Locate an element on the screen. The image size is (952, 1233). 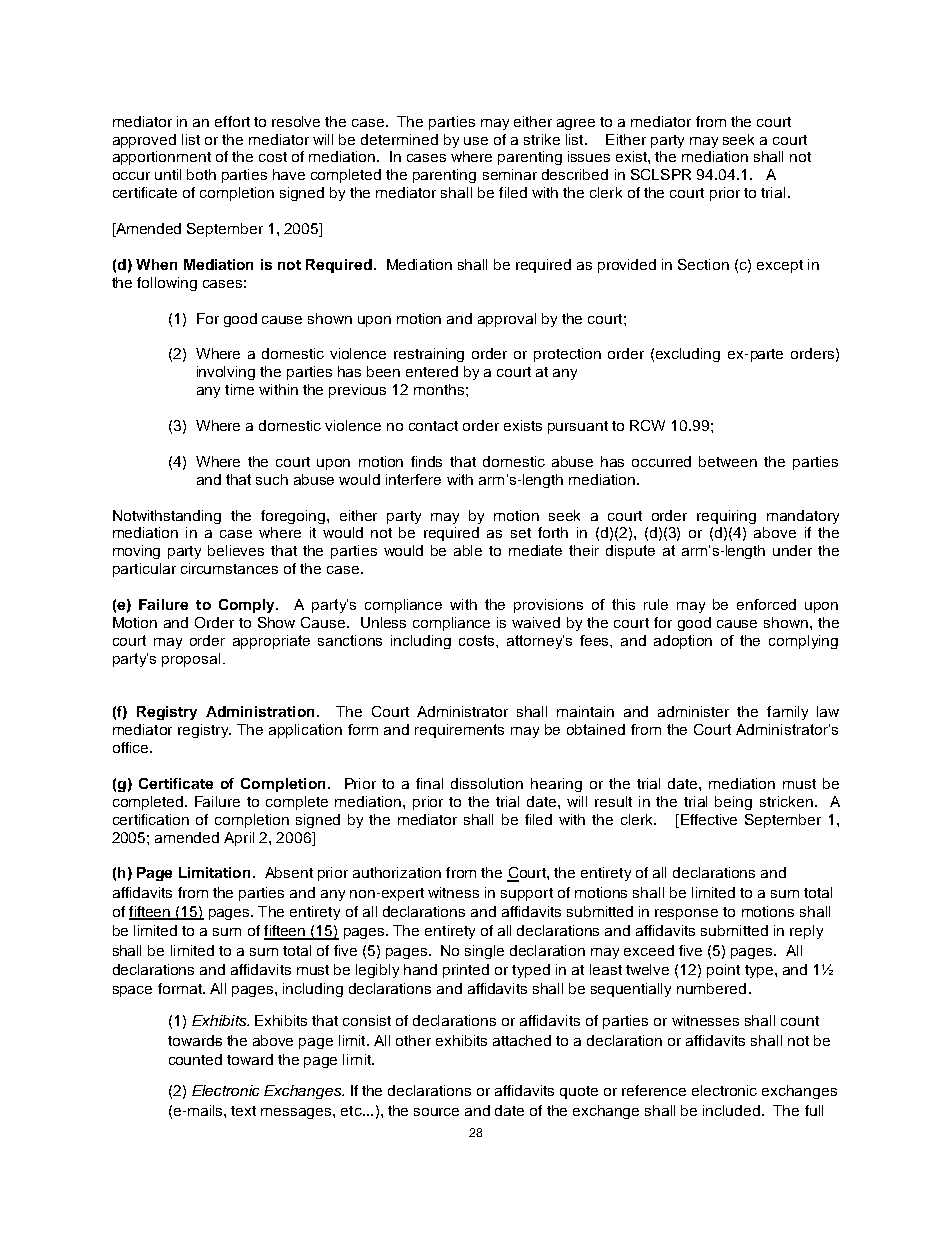
requirements is located at coordinates (459, 731).
